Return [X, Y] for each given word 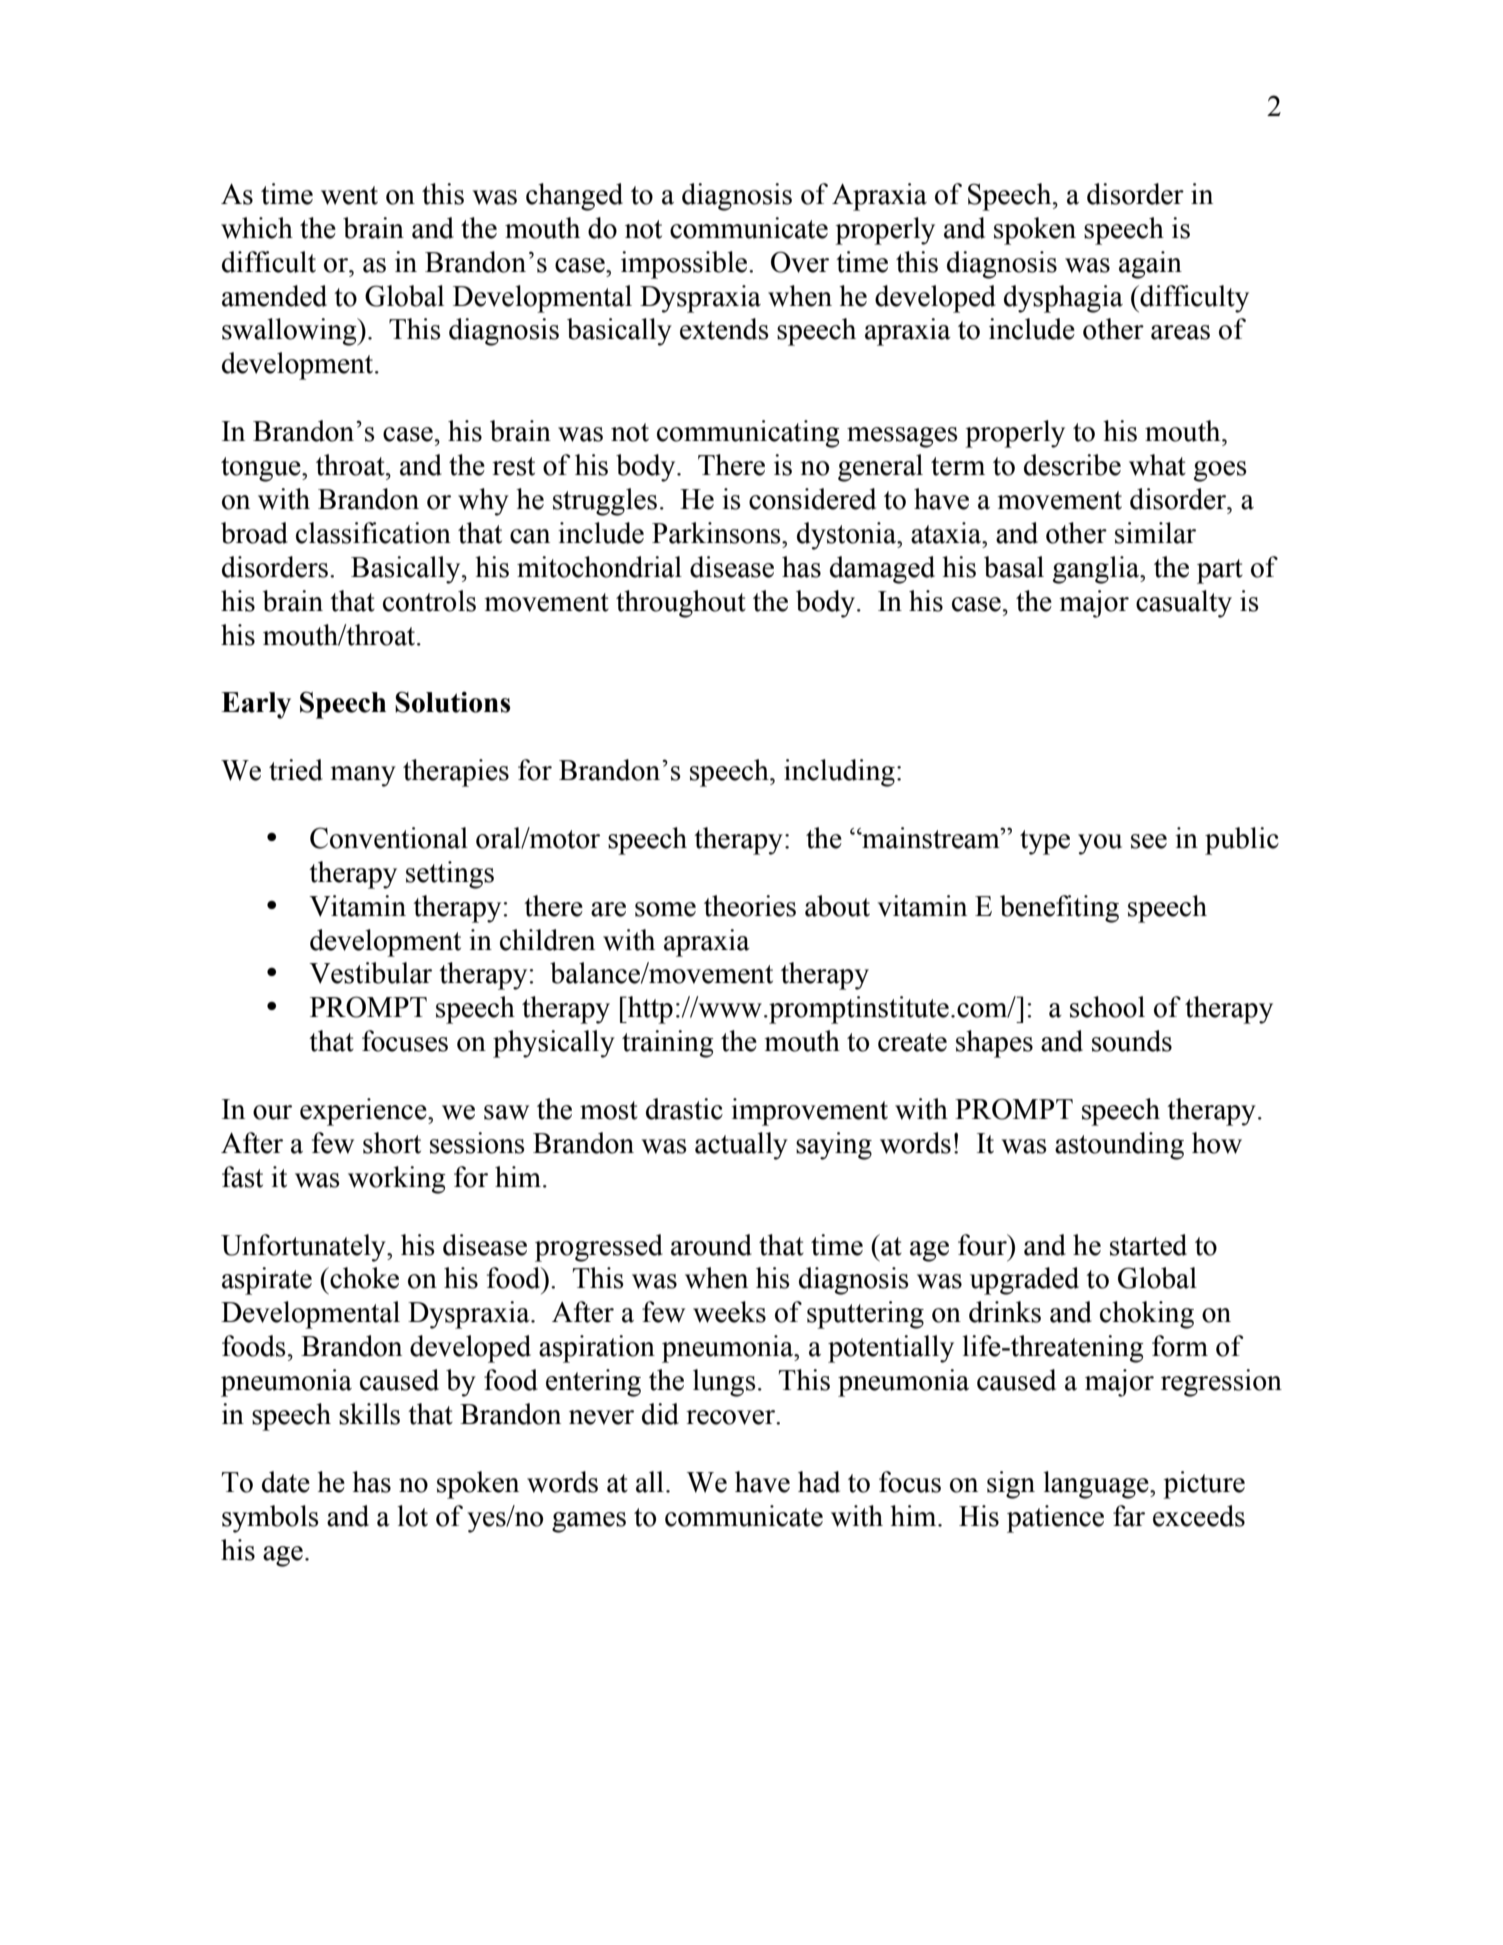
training [668, 1044]
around [711, 1245]
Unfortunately [304, 1248]
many [363, 776]
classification [373, 533]
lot [412, 1516]
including [839, 773]
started [1148, 1245]
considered [812, 499]
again [1150, 265]
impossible [685, 265]
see [1149, 841]
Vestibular [370, 973]
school [1107, 1007]
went [349, 195]
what [1157, 465]
